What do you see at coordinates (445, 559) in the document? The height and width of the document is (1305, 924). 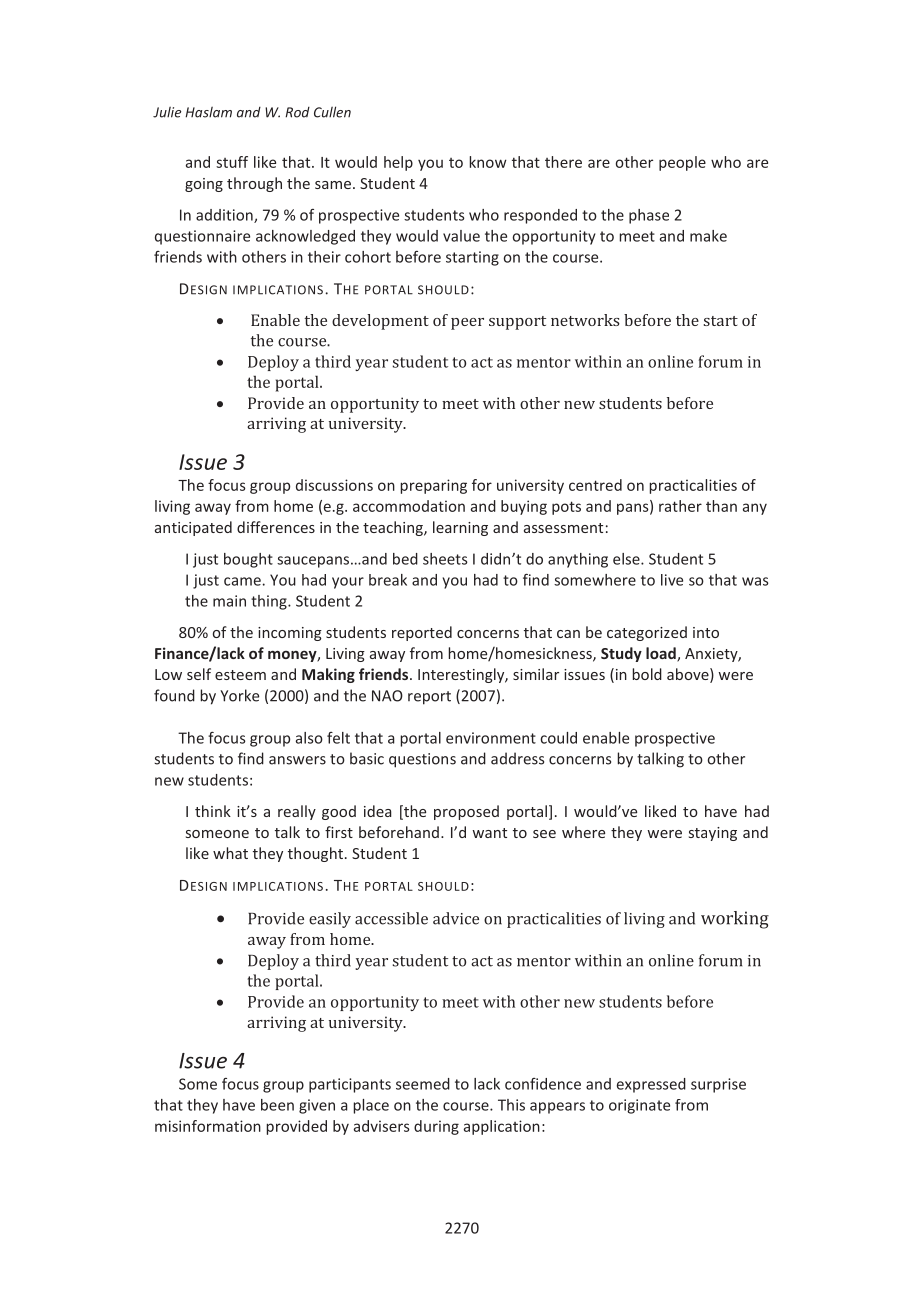 I see `sheets` at bounding box center [445, 559].
